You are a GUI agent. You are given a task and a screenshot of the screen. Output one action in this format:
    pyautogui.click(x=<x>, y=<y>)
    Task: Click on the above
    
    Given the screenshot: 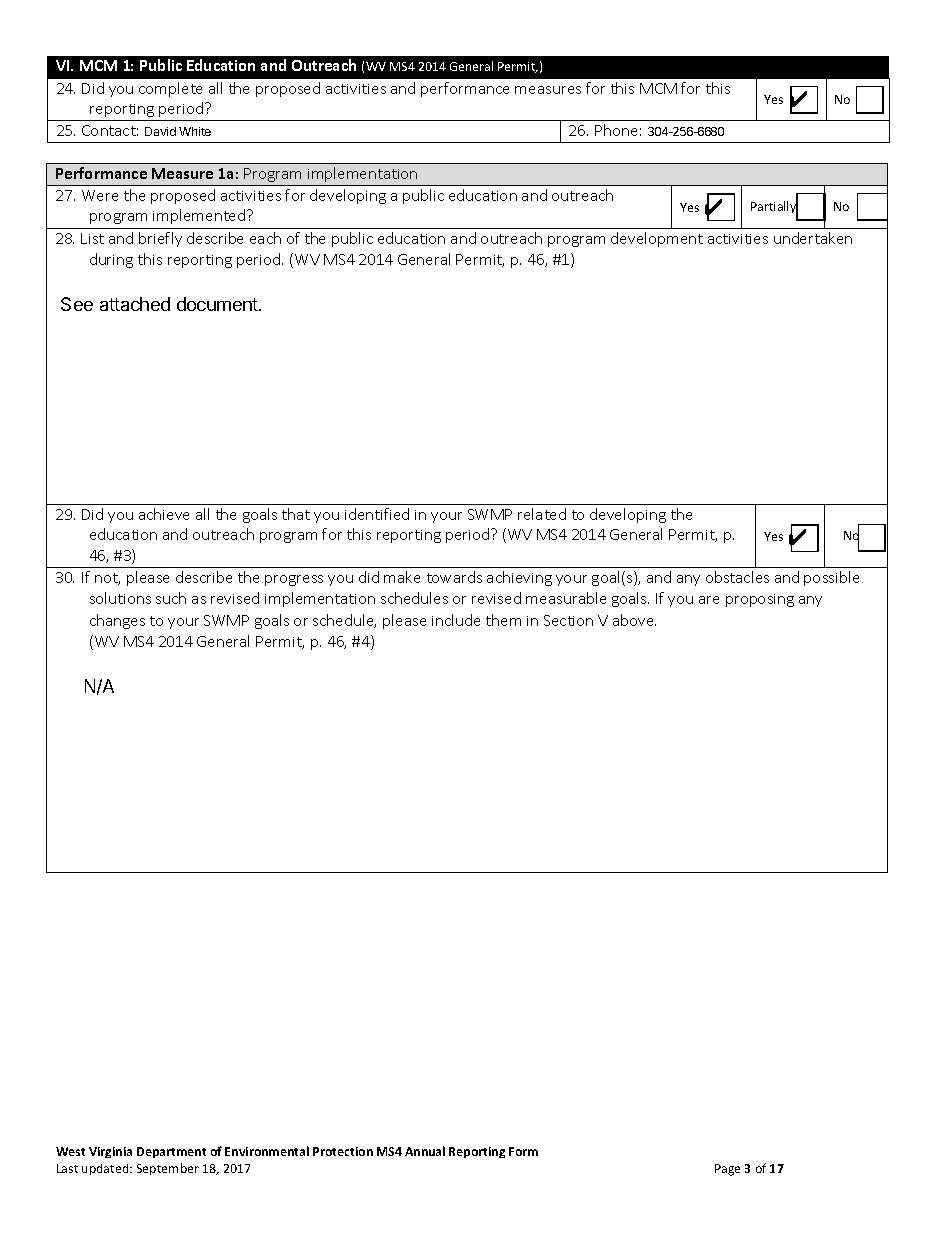 What is the action you would take?
    pyautogui.click(x=634, y=620)
